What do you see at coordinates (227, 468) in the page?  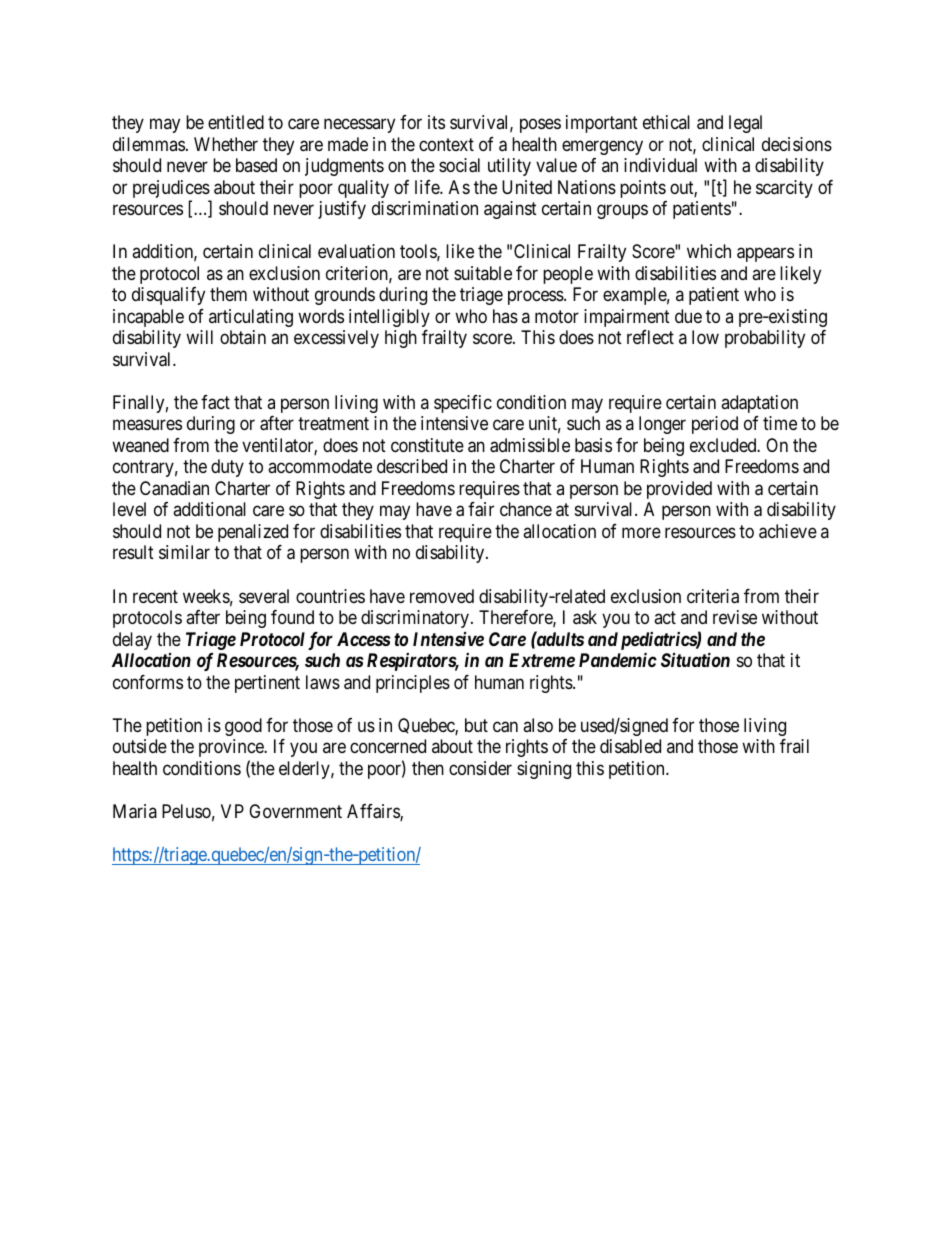 I see `duty` at bounding box center [227, 468].
